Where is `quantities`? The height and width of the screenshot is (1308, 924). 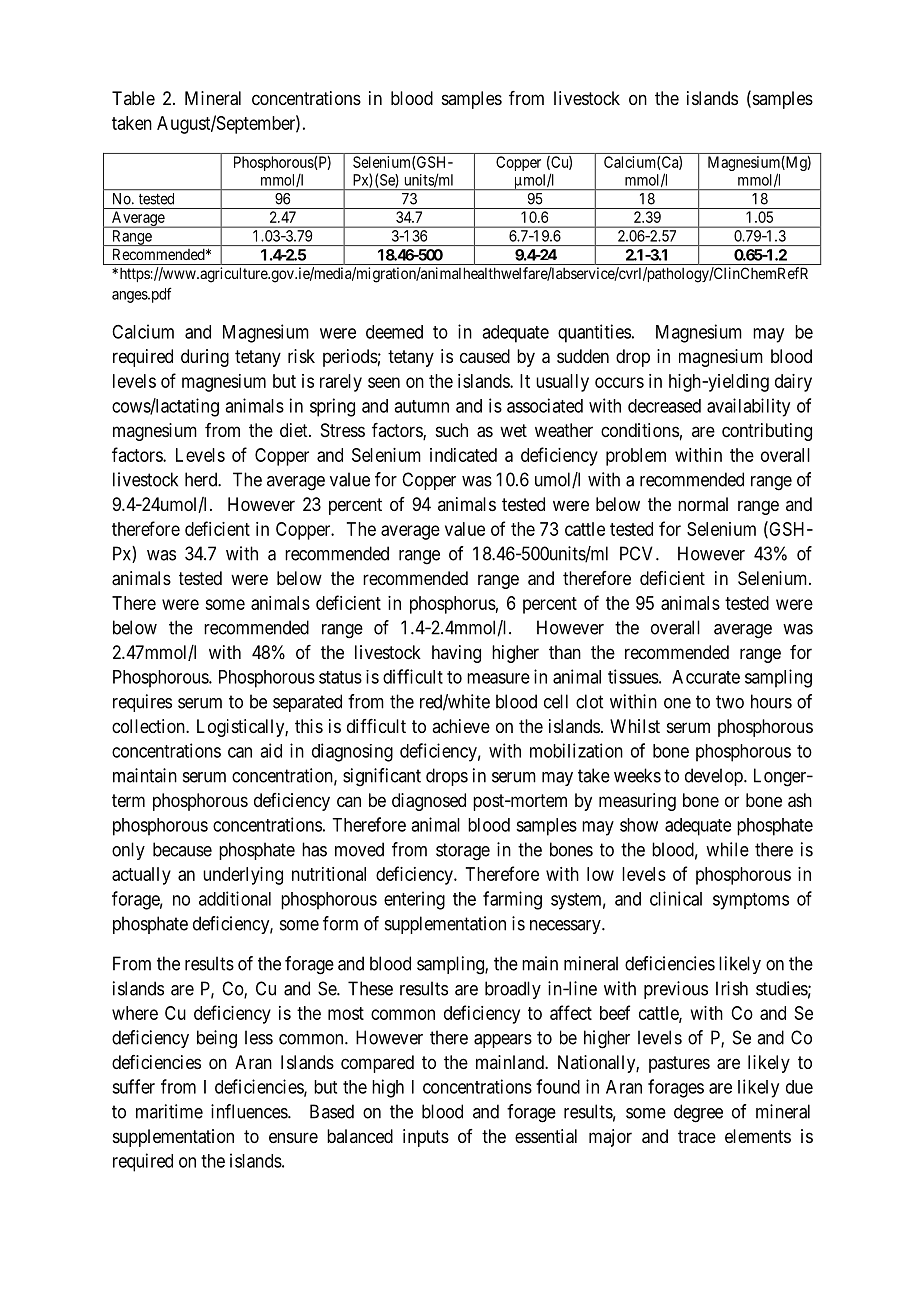 quantities is located at coordinates (594, 333).
